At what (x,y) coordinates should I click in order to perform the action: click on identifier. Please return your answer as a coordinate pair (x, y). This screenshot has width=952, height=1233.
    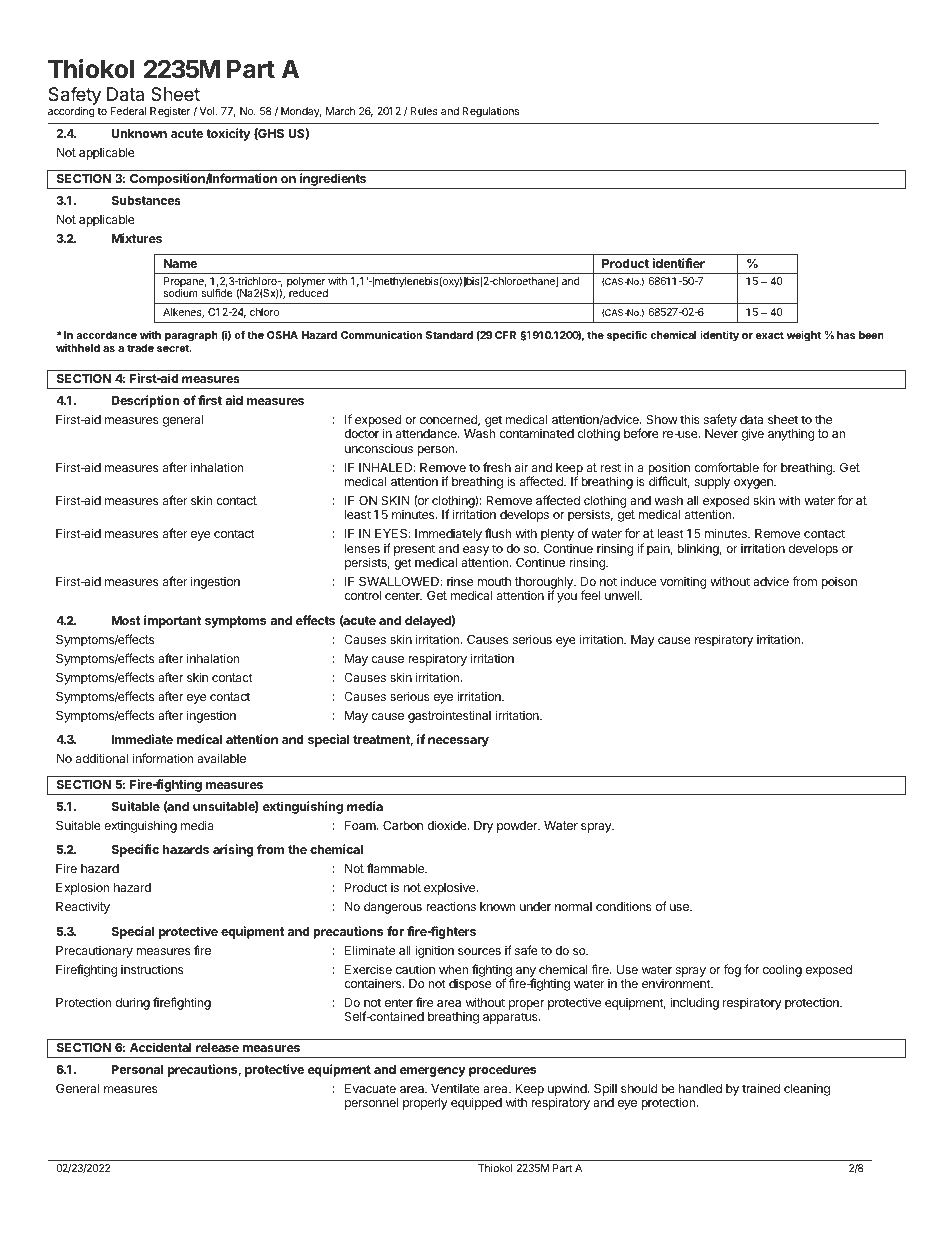
    Looking at the image, I should click on (678, 263).
